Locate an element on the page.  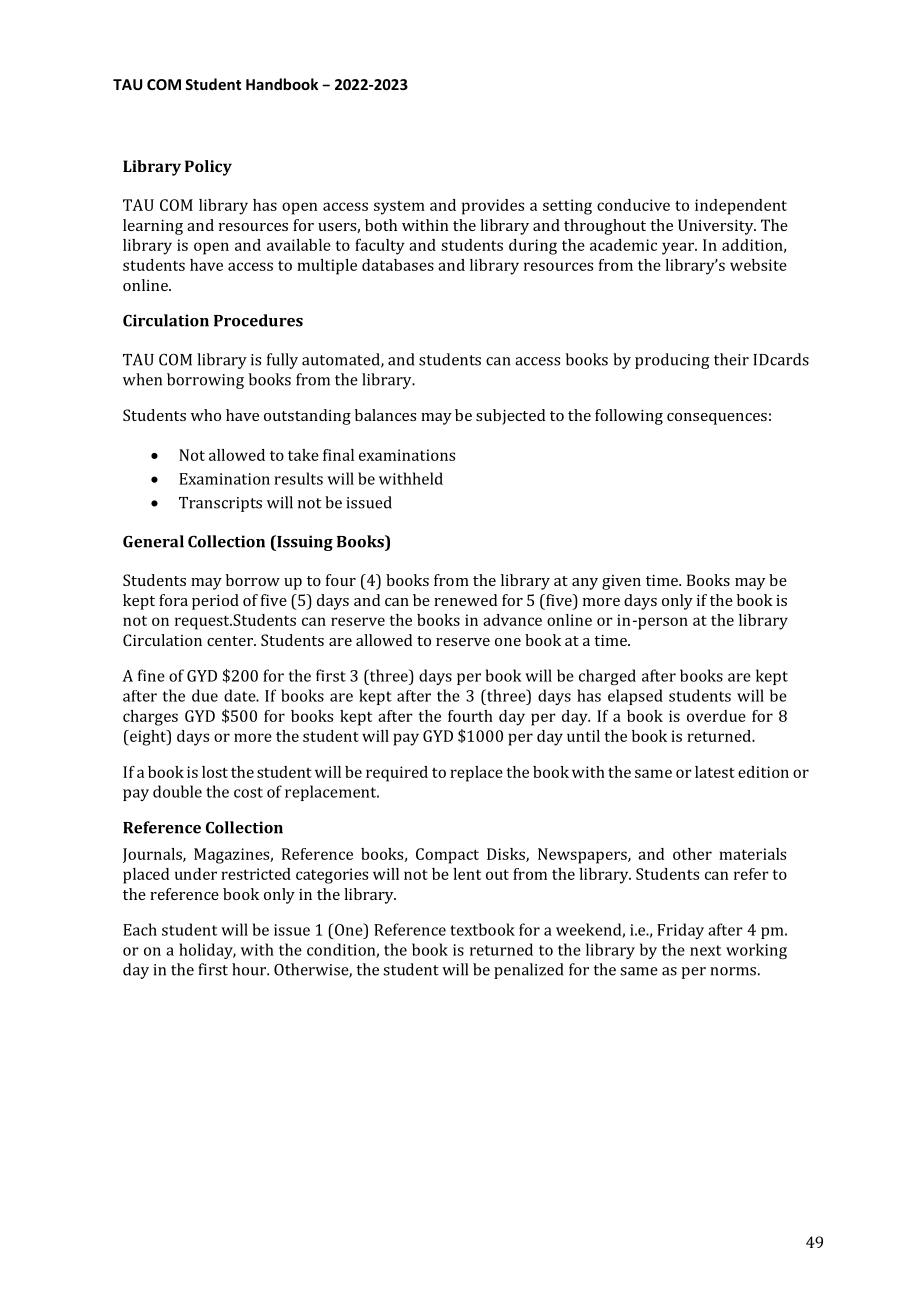
independent is located at coordinates (741, 207).
